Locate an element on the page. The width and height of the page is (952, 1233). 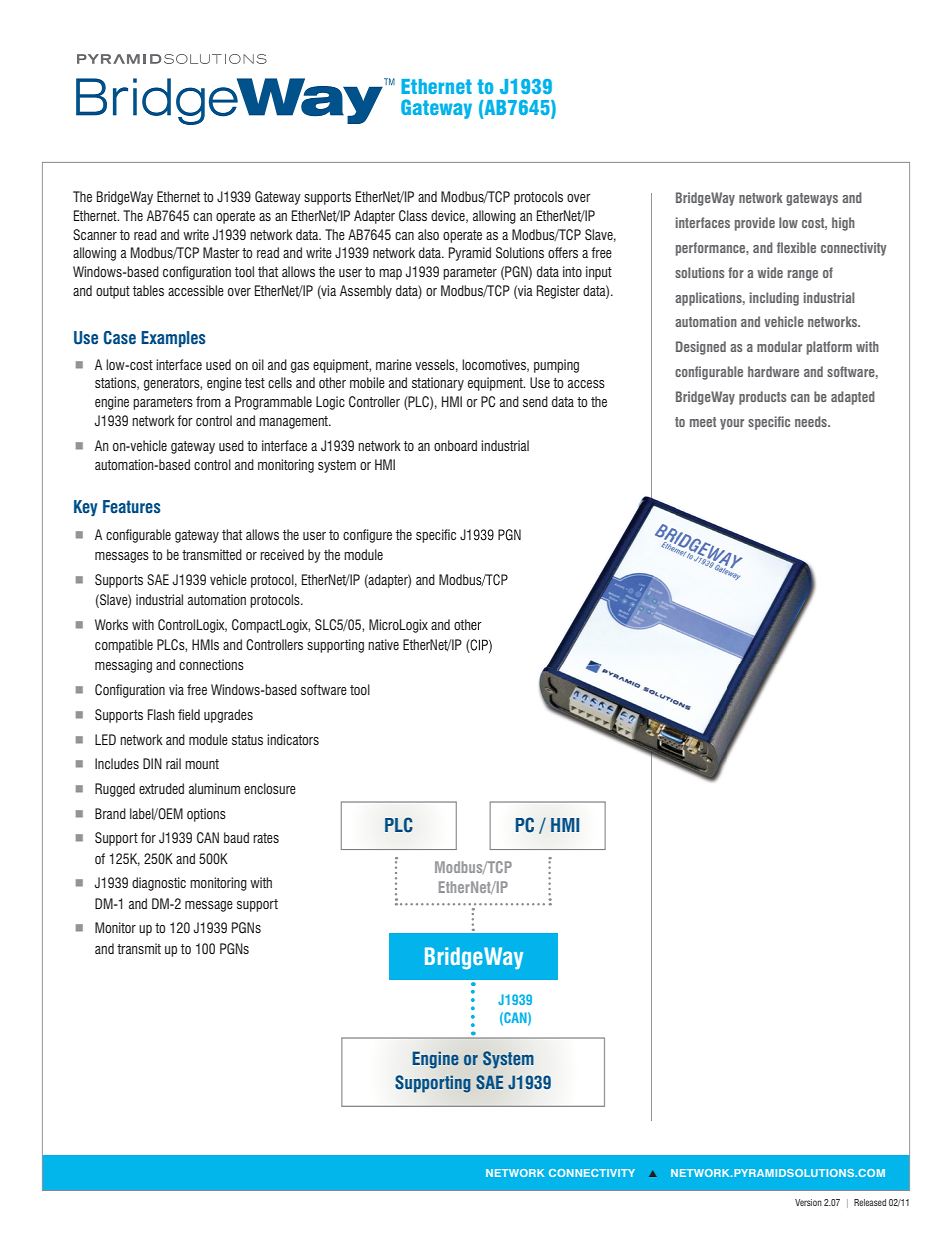
also is located at coordinates (428, 234).
